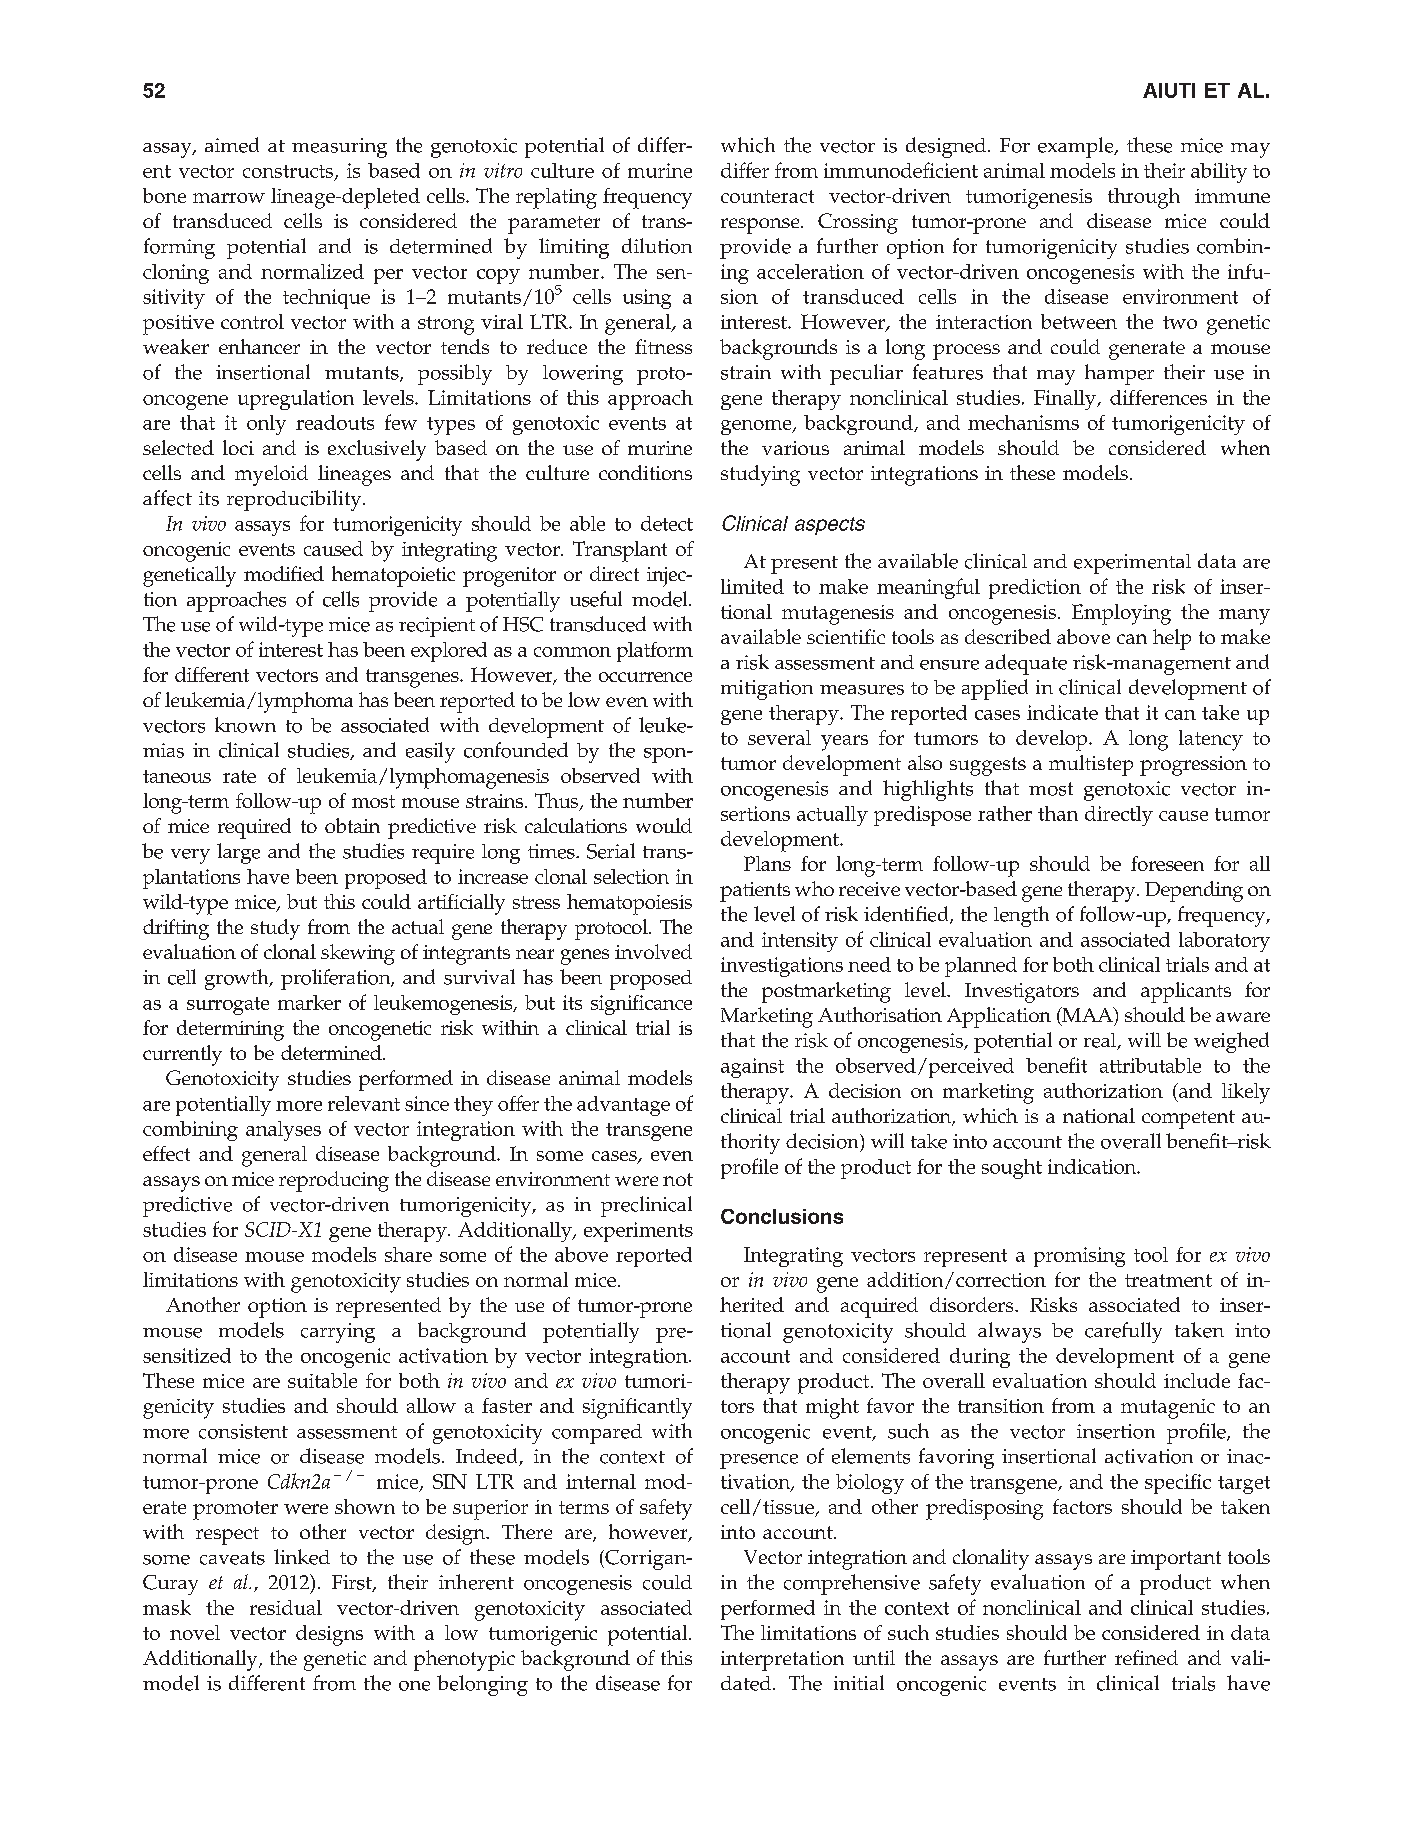 The height and width of the screenshot is (1822, 1408). I want to click on advantage, so click(623, 1106).
